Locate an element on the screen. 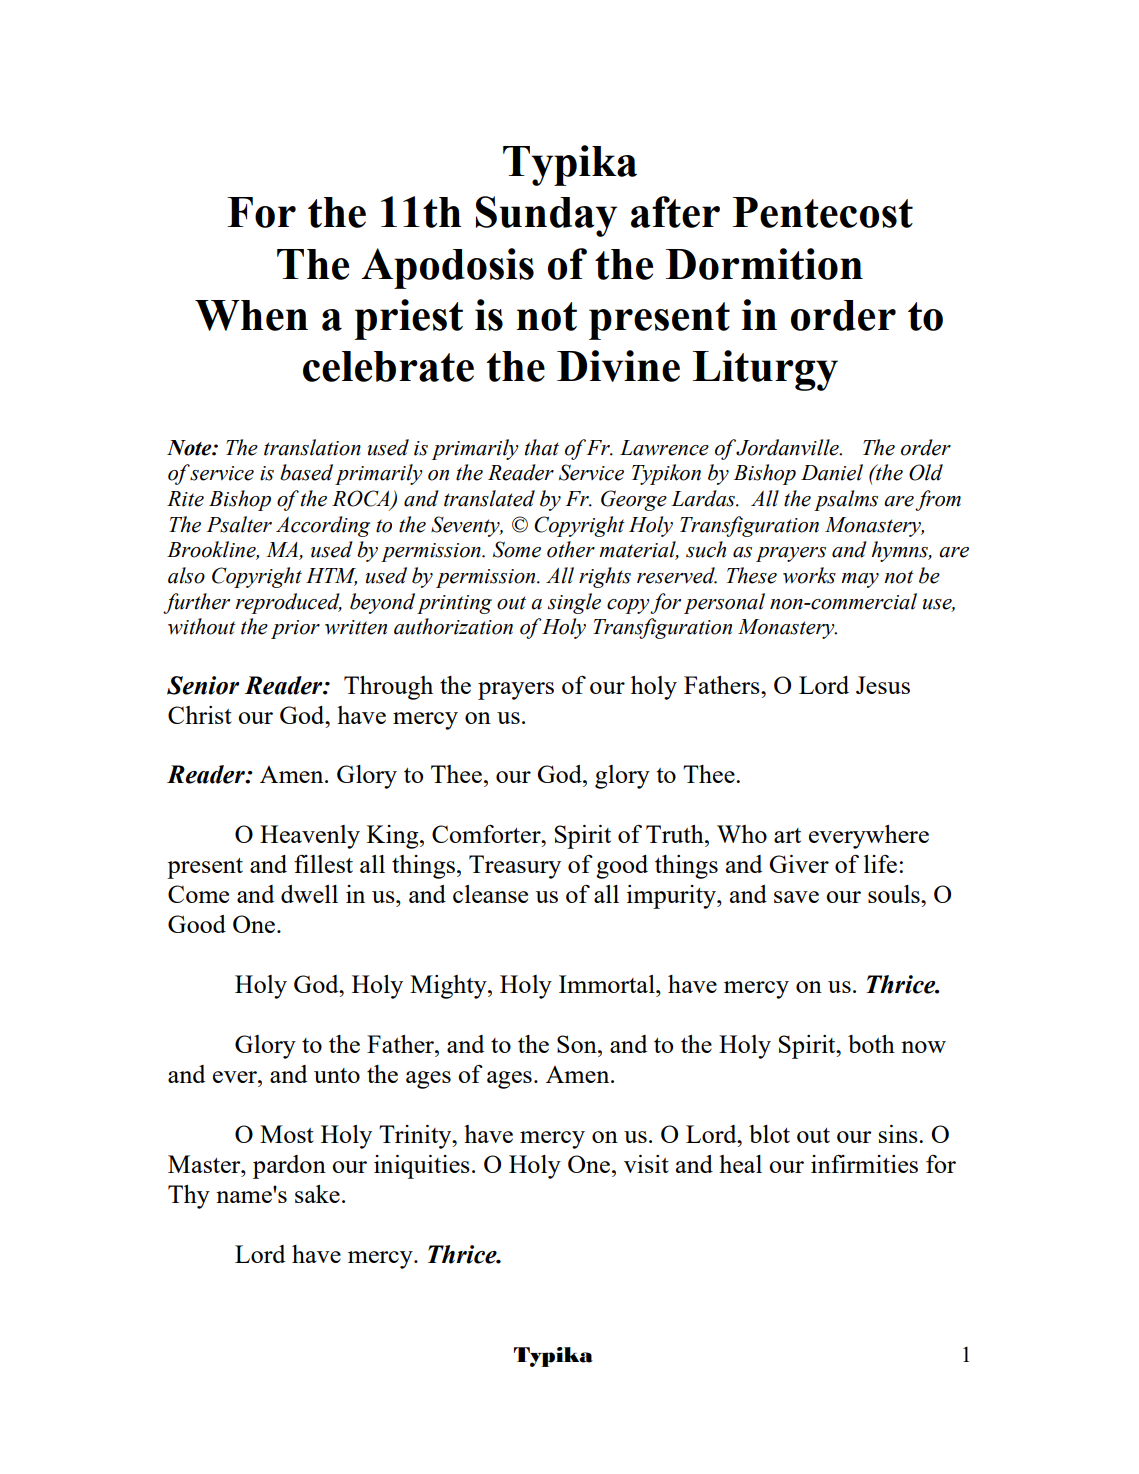  pardon is located at coordinates (289, 1167).
